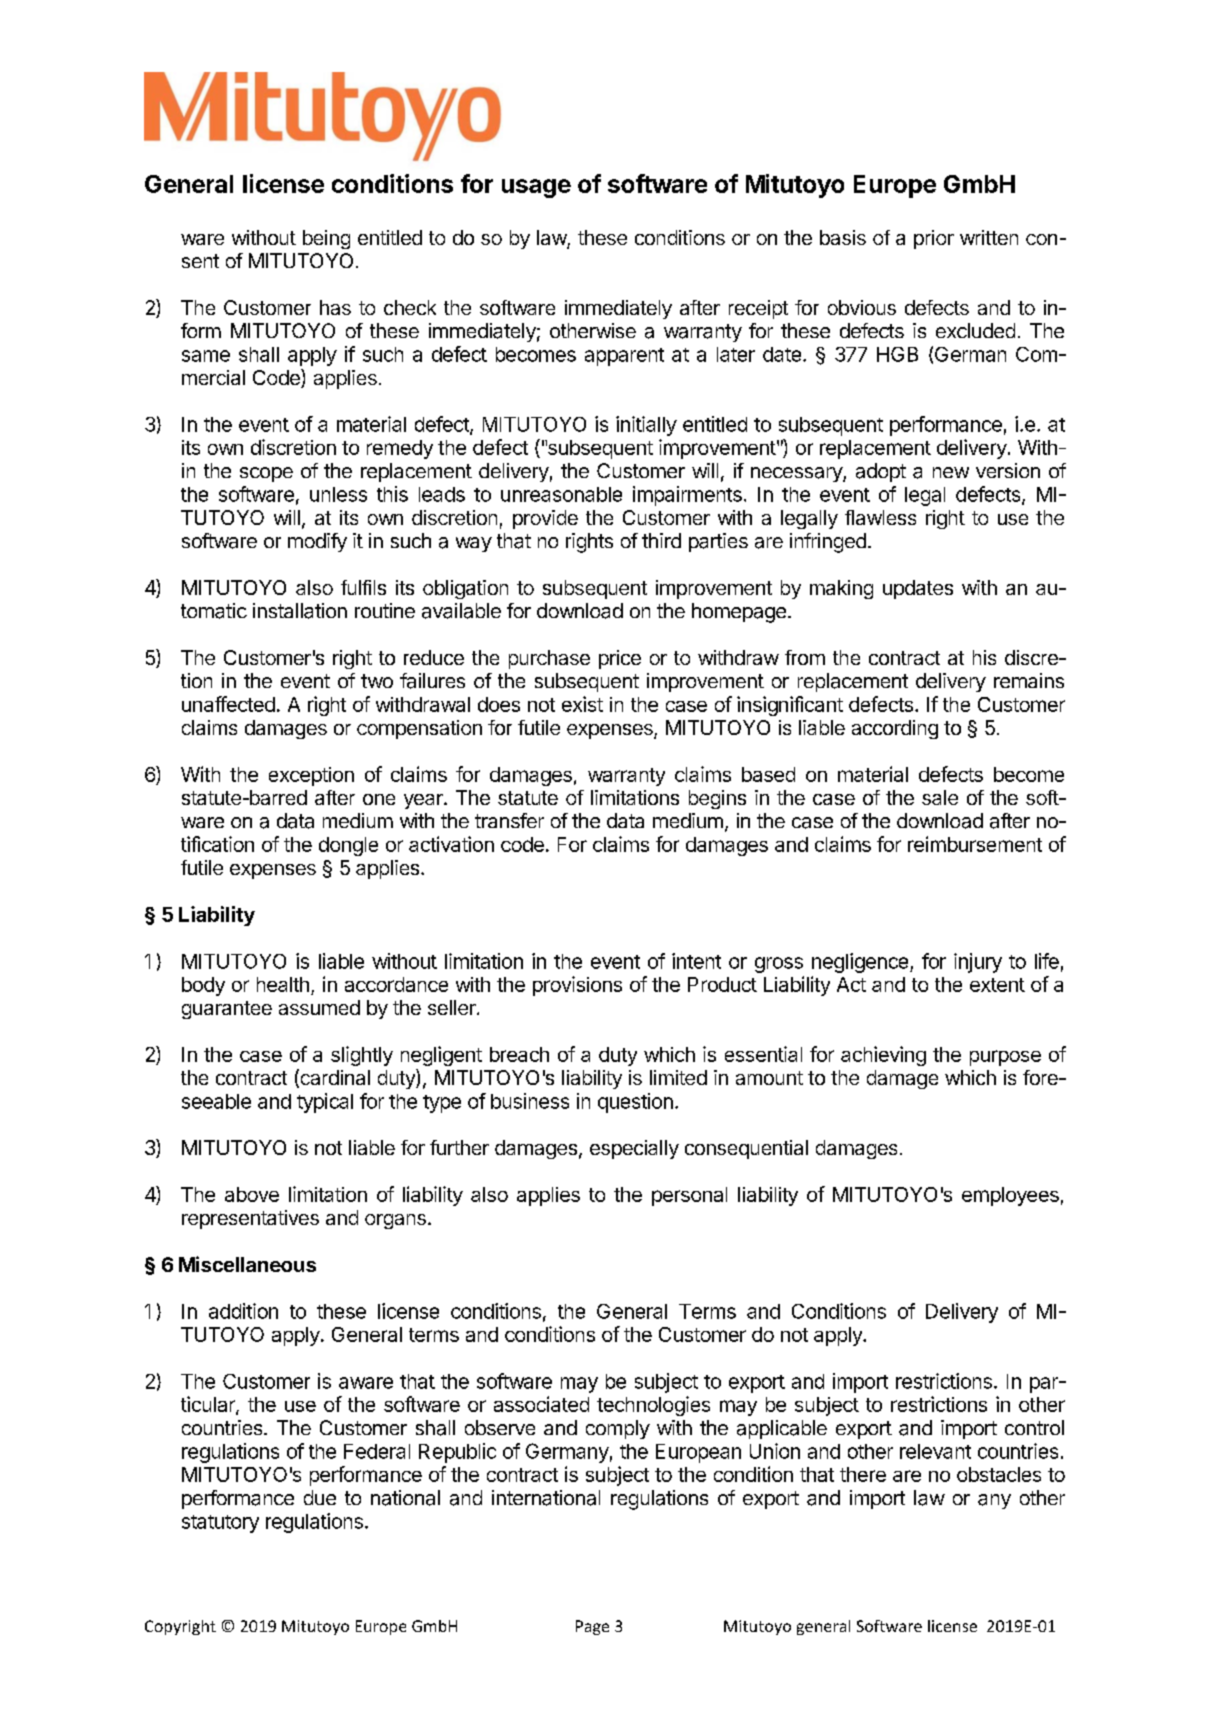 The width and height of the screenshot is (1208, 1709). What do you see at coordinates (935, 1451) in the screenshot?
I see `relevant` at bounding box center [935, 1451].
